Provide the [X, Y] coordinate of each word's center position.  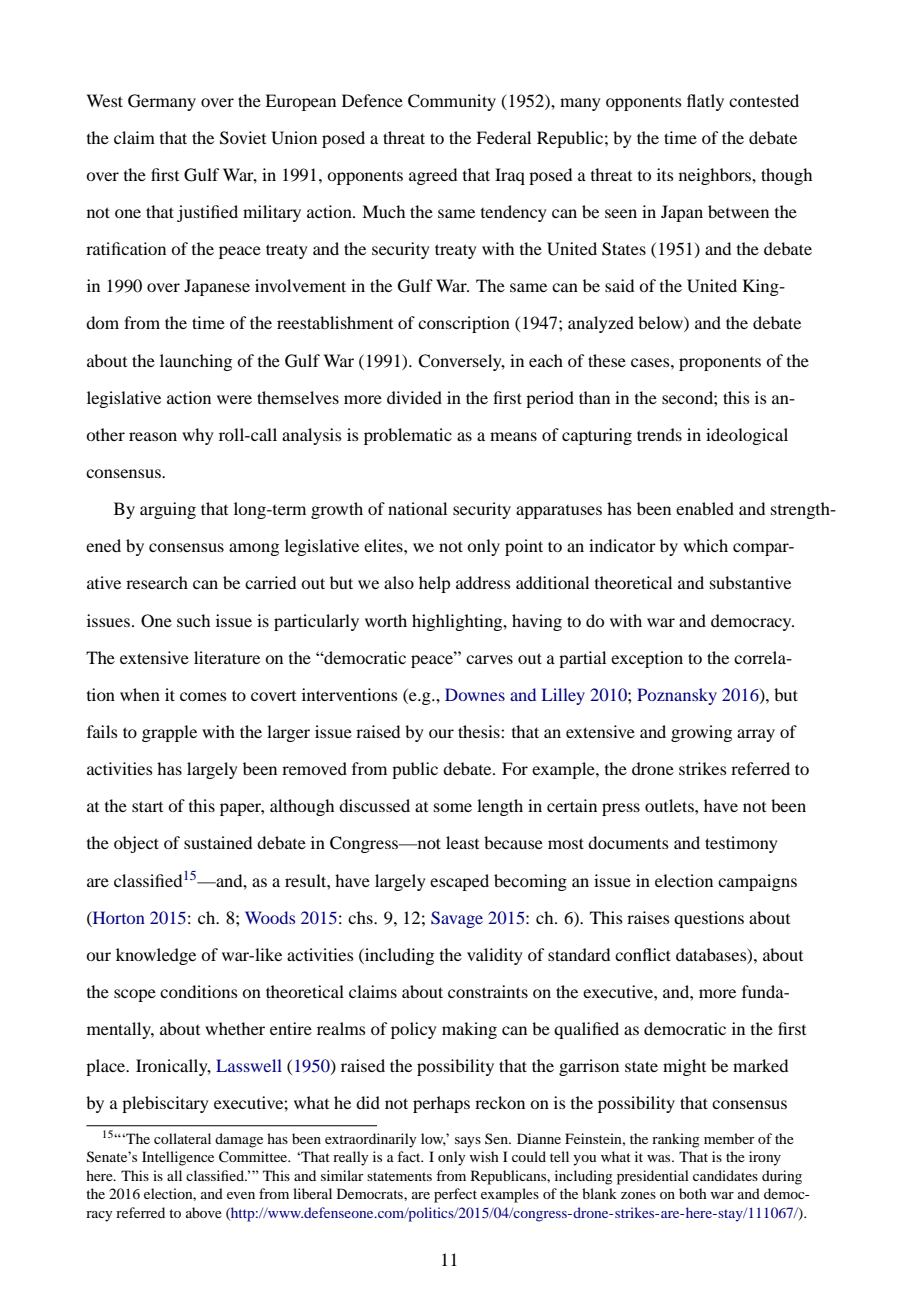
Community [452, 102]
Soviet [243, 138]
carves [489, 659]
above [204, 1212]
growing [701, 733]
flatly [705, 102]
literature [227, 657]
